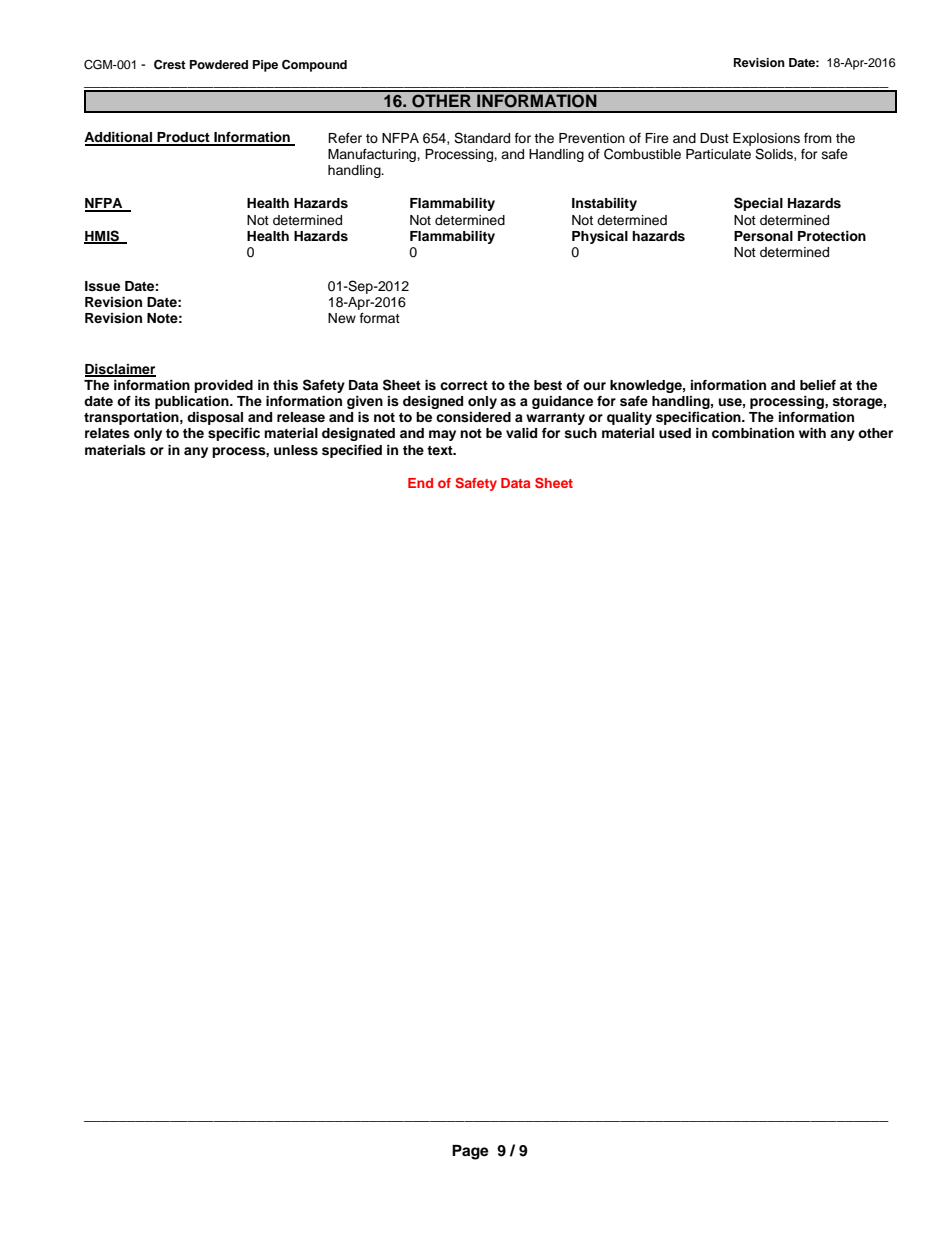 The height and width of the screenshot is (1233, 952). What do you see at coordinates (296, 450) in the screenshot?
I see `unless` at bounding box center [296, 450].
